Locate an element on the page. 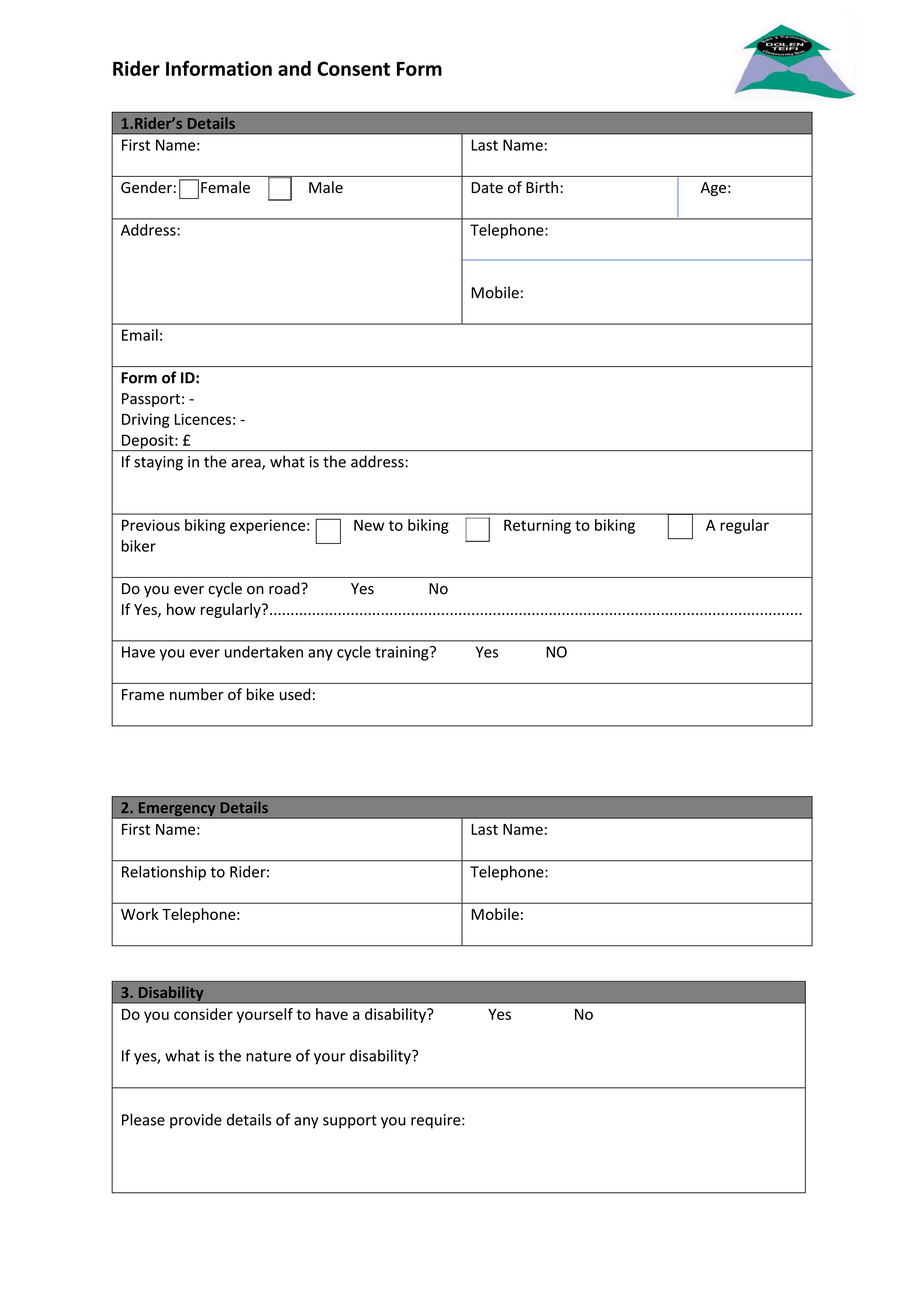 This page has height=1308, width=924. Consent is located at coordinates (353, 68).
